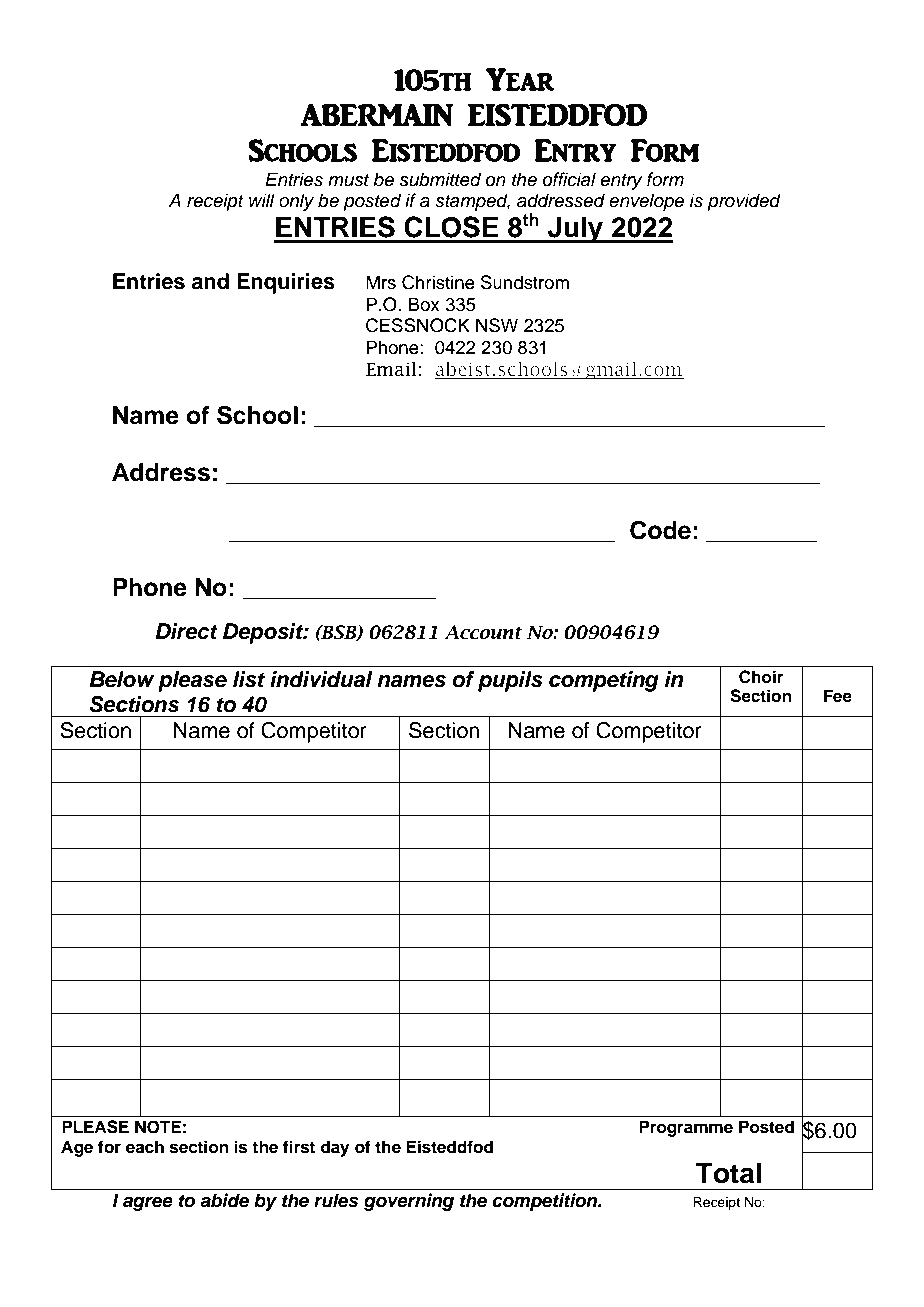 The height and width of the document is (1307, 924). I want to click on Direct, so click(186, 631).
